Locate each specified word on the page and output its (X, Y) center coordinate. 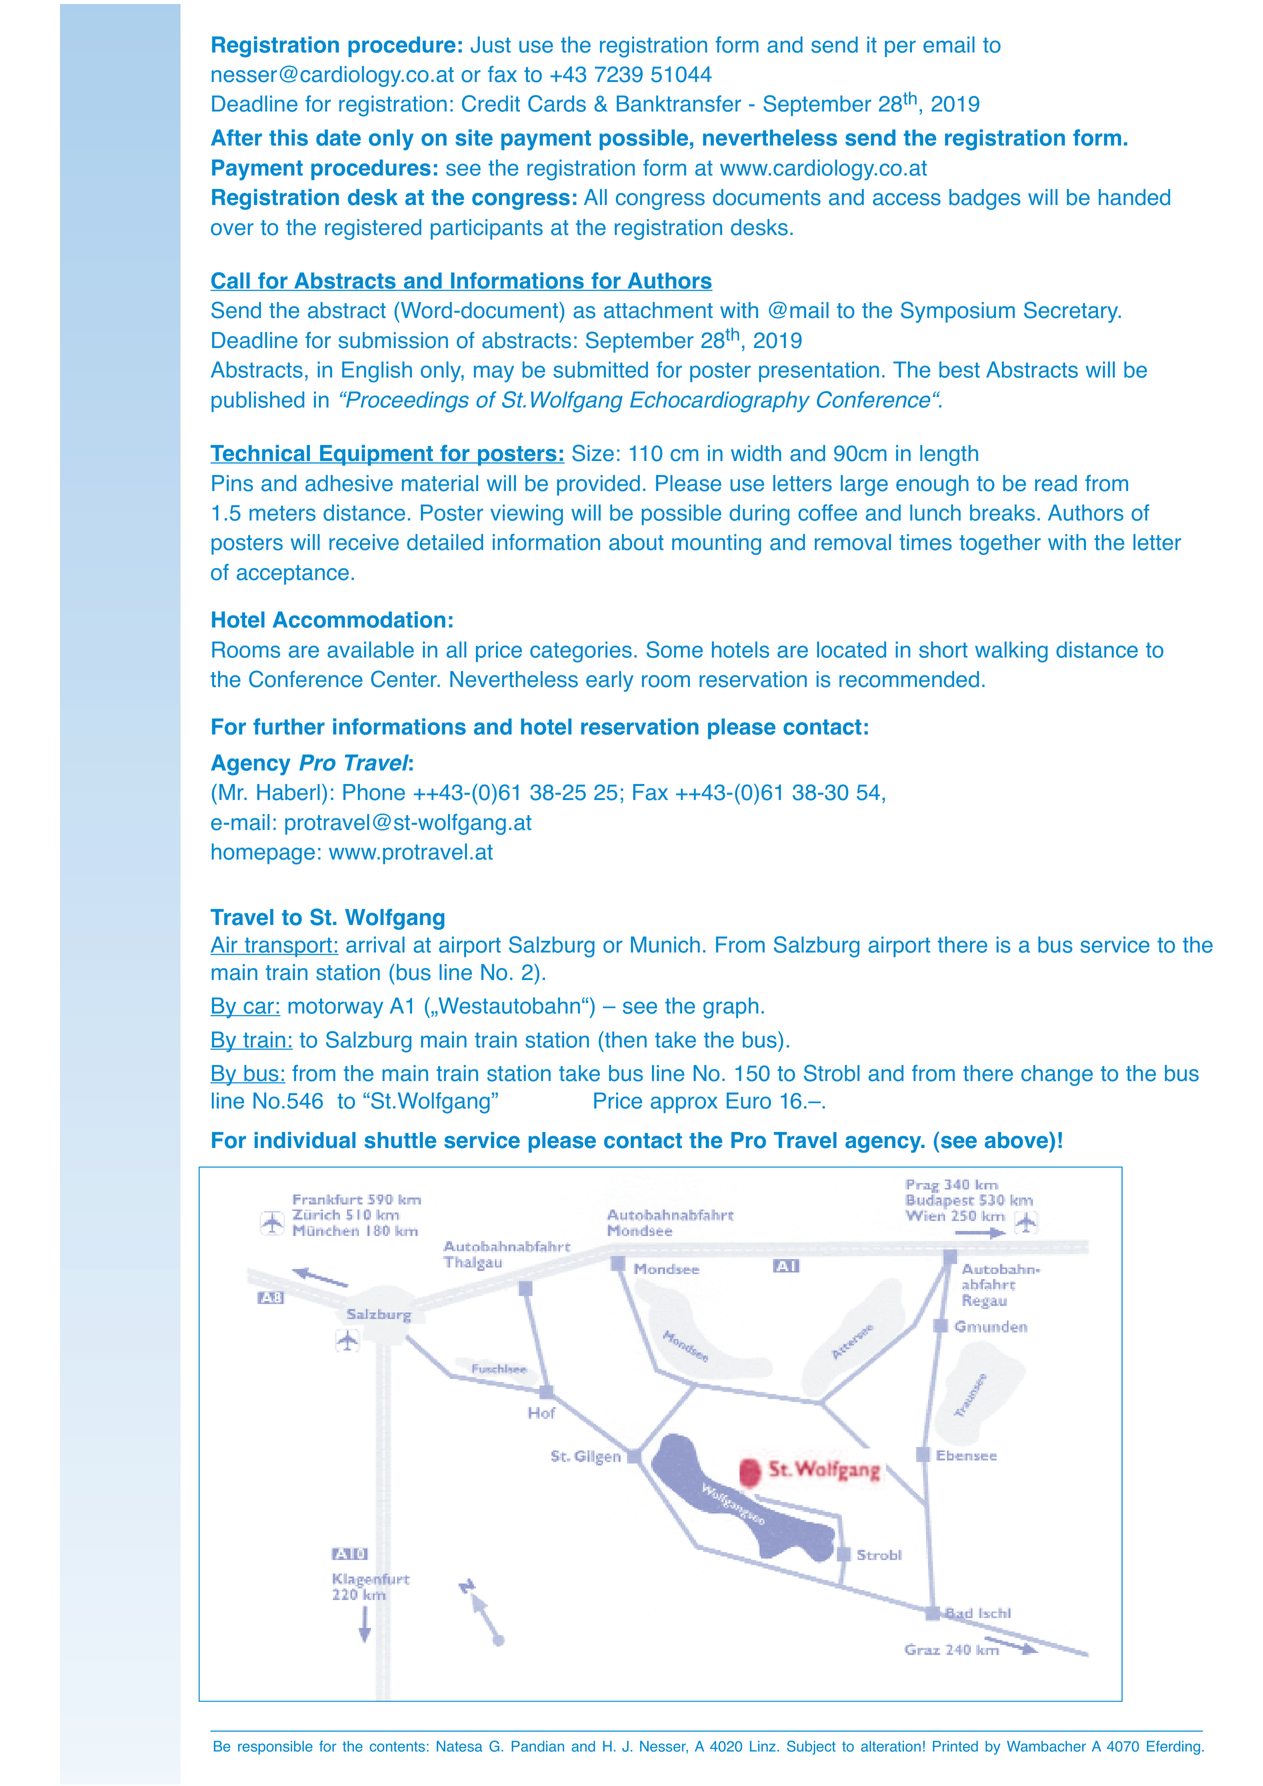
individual (305, 1140)
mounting (716, 544)
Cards (557, 103)
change (1057, 1075)
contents (397, 1746)
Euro (749, 1100)
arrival (375, 944)
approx (684, 1104)
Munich (665, 944)
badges (985, 199)
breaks (1002, 512)
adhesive (349, 483)
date (338, 137)
